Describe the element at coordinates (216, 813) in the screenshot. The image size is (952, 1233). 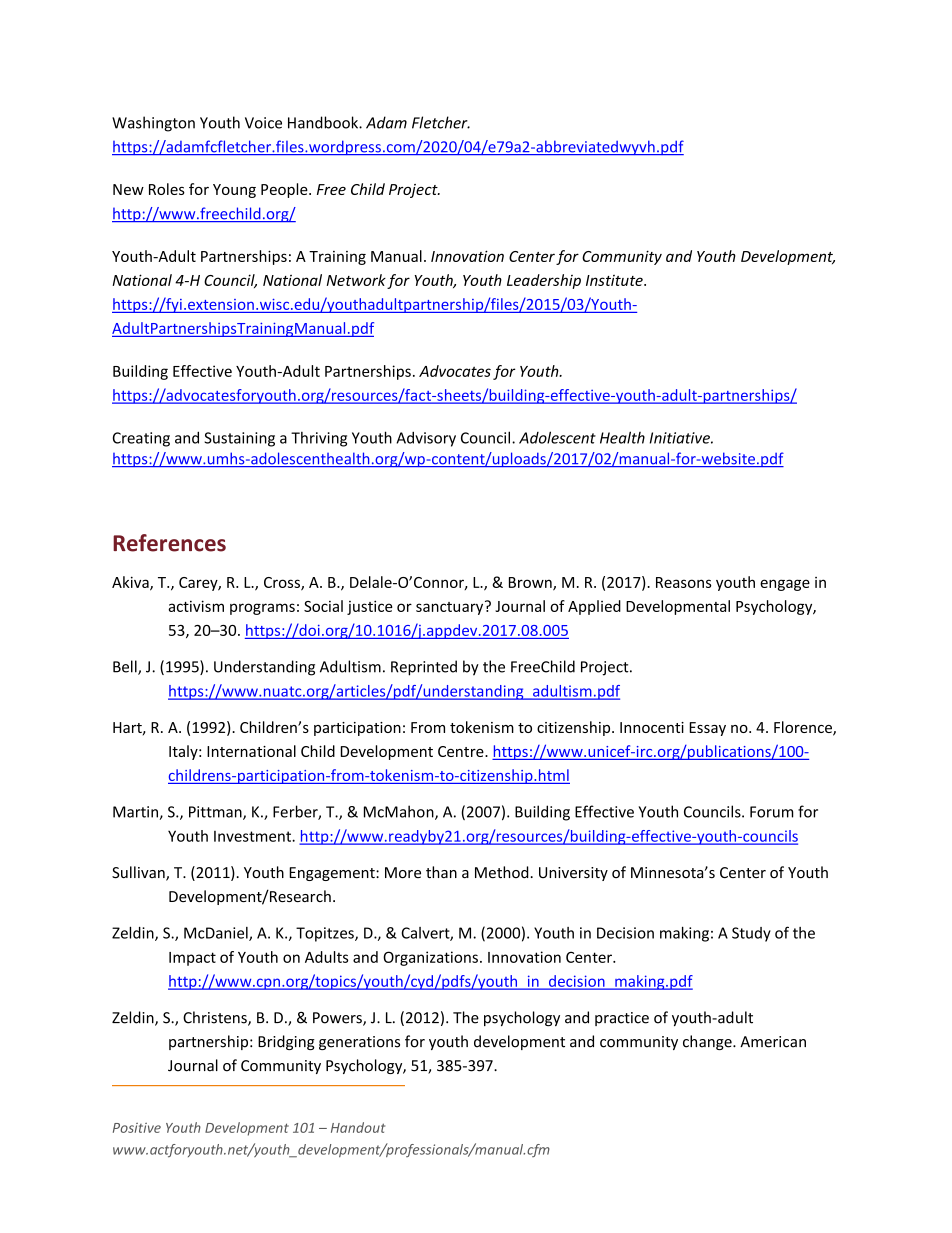
I see `Pittman` at that location.
